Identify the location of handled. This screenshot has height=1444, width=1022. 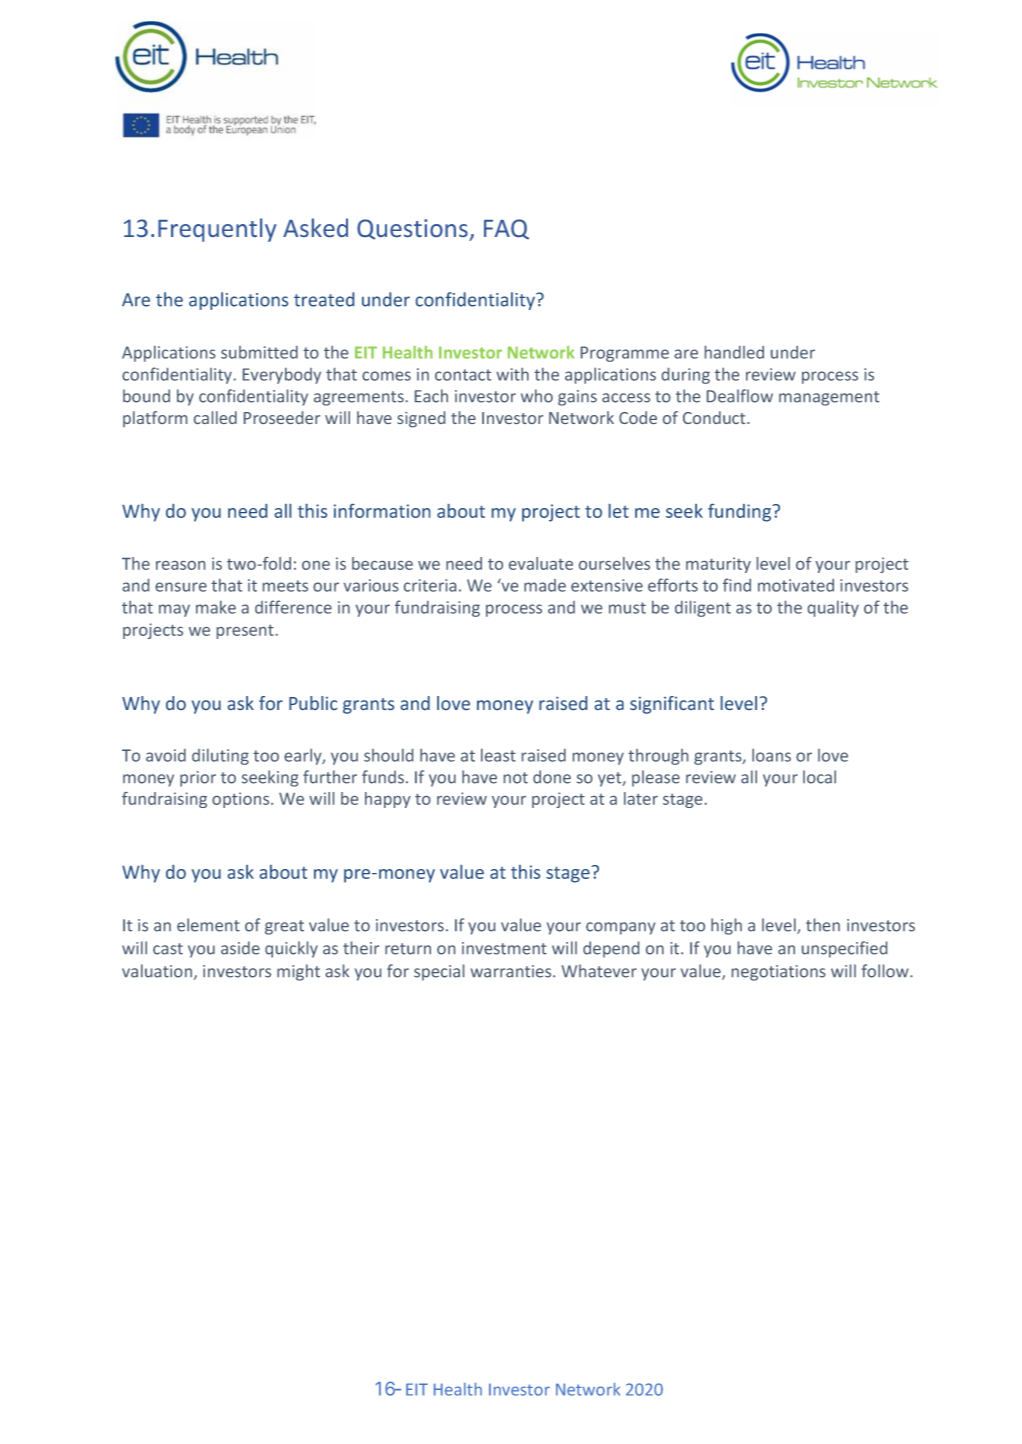
(734, 352).
